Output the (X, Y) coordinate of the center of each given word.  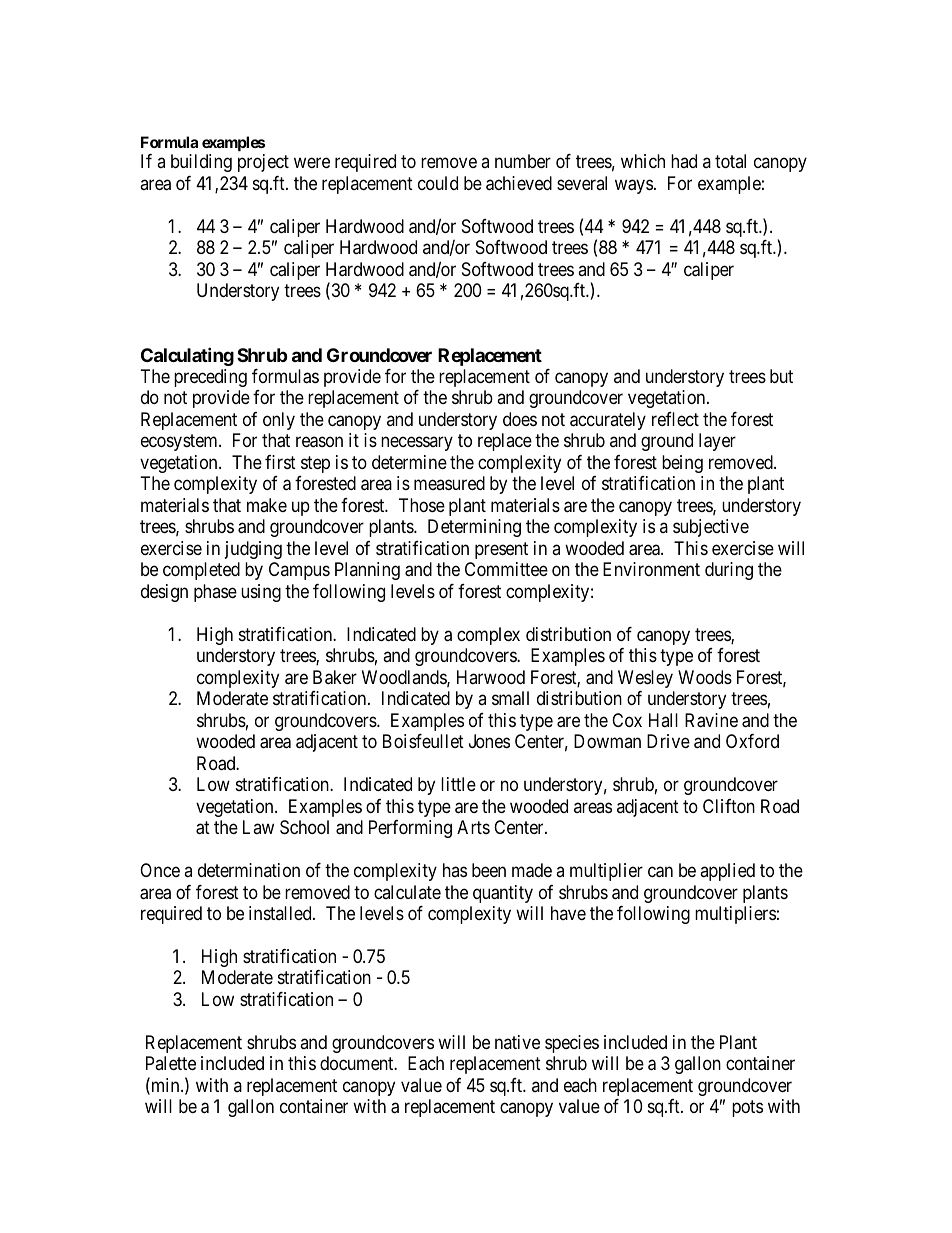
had (684, 161)
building (201, 163)
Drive (668, 741)
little (458, 784)
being (682, 464)
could (438, 183)
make (267, 505)
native (517, 1042)
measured (449, 483)
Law (258, 827)
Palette (171, 1063)
